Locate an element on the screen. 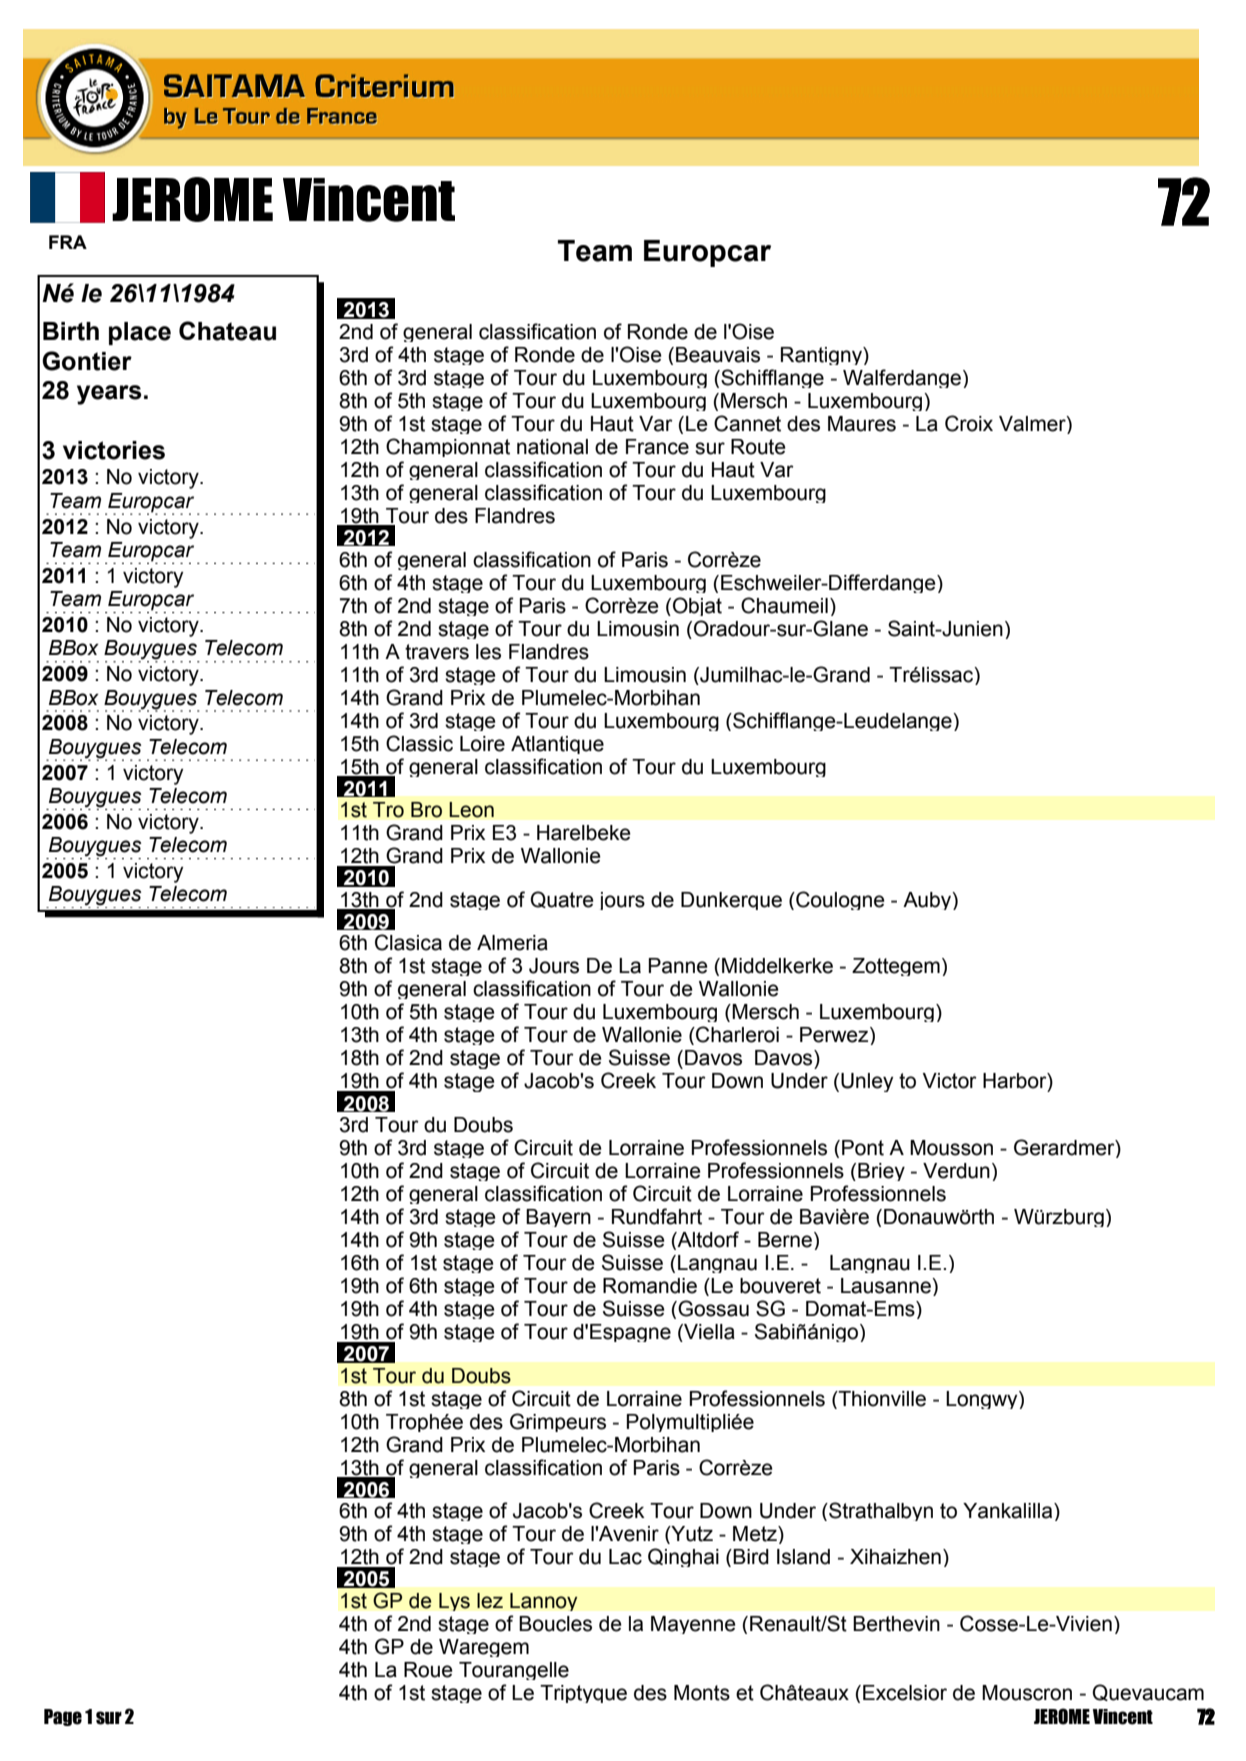  lez is located at coordinates (490, 1601).
